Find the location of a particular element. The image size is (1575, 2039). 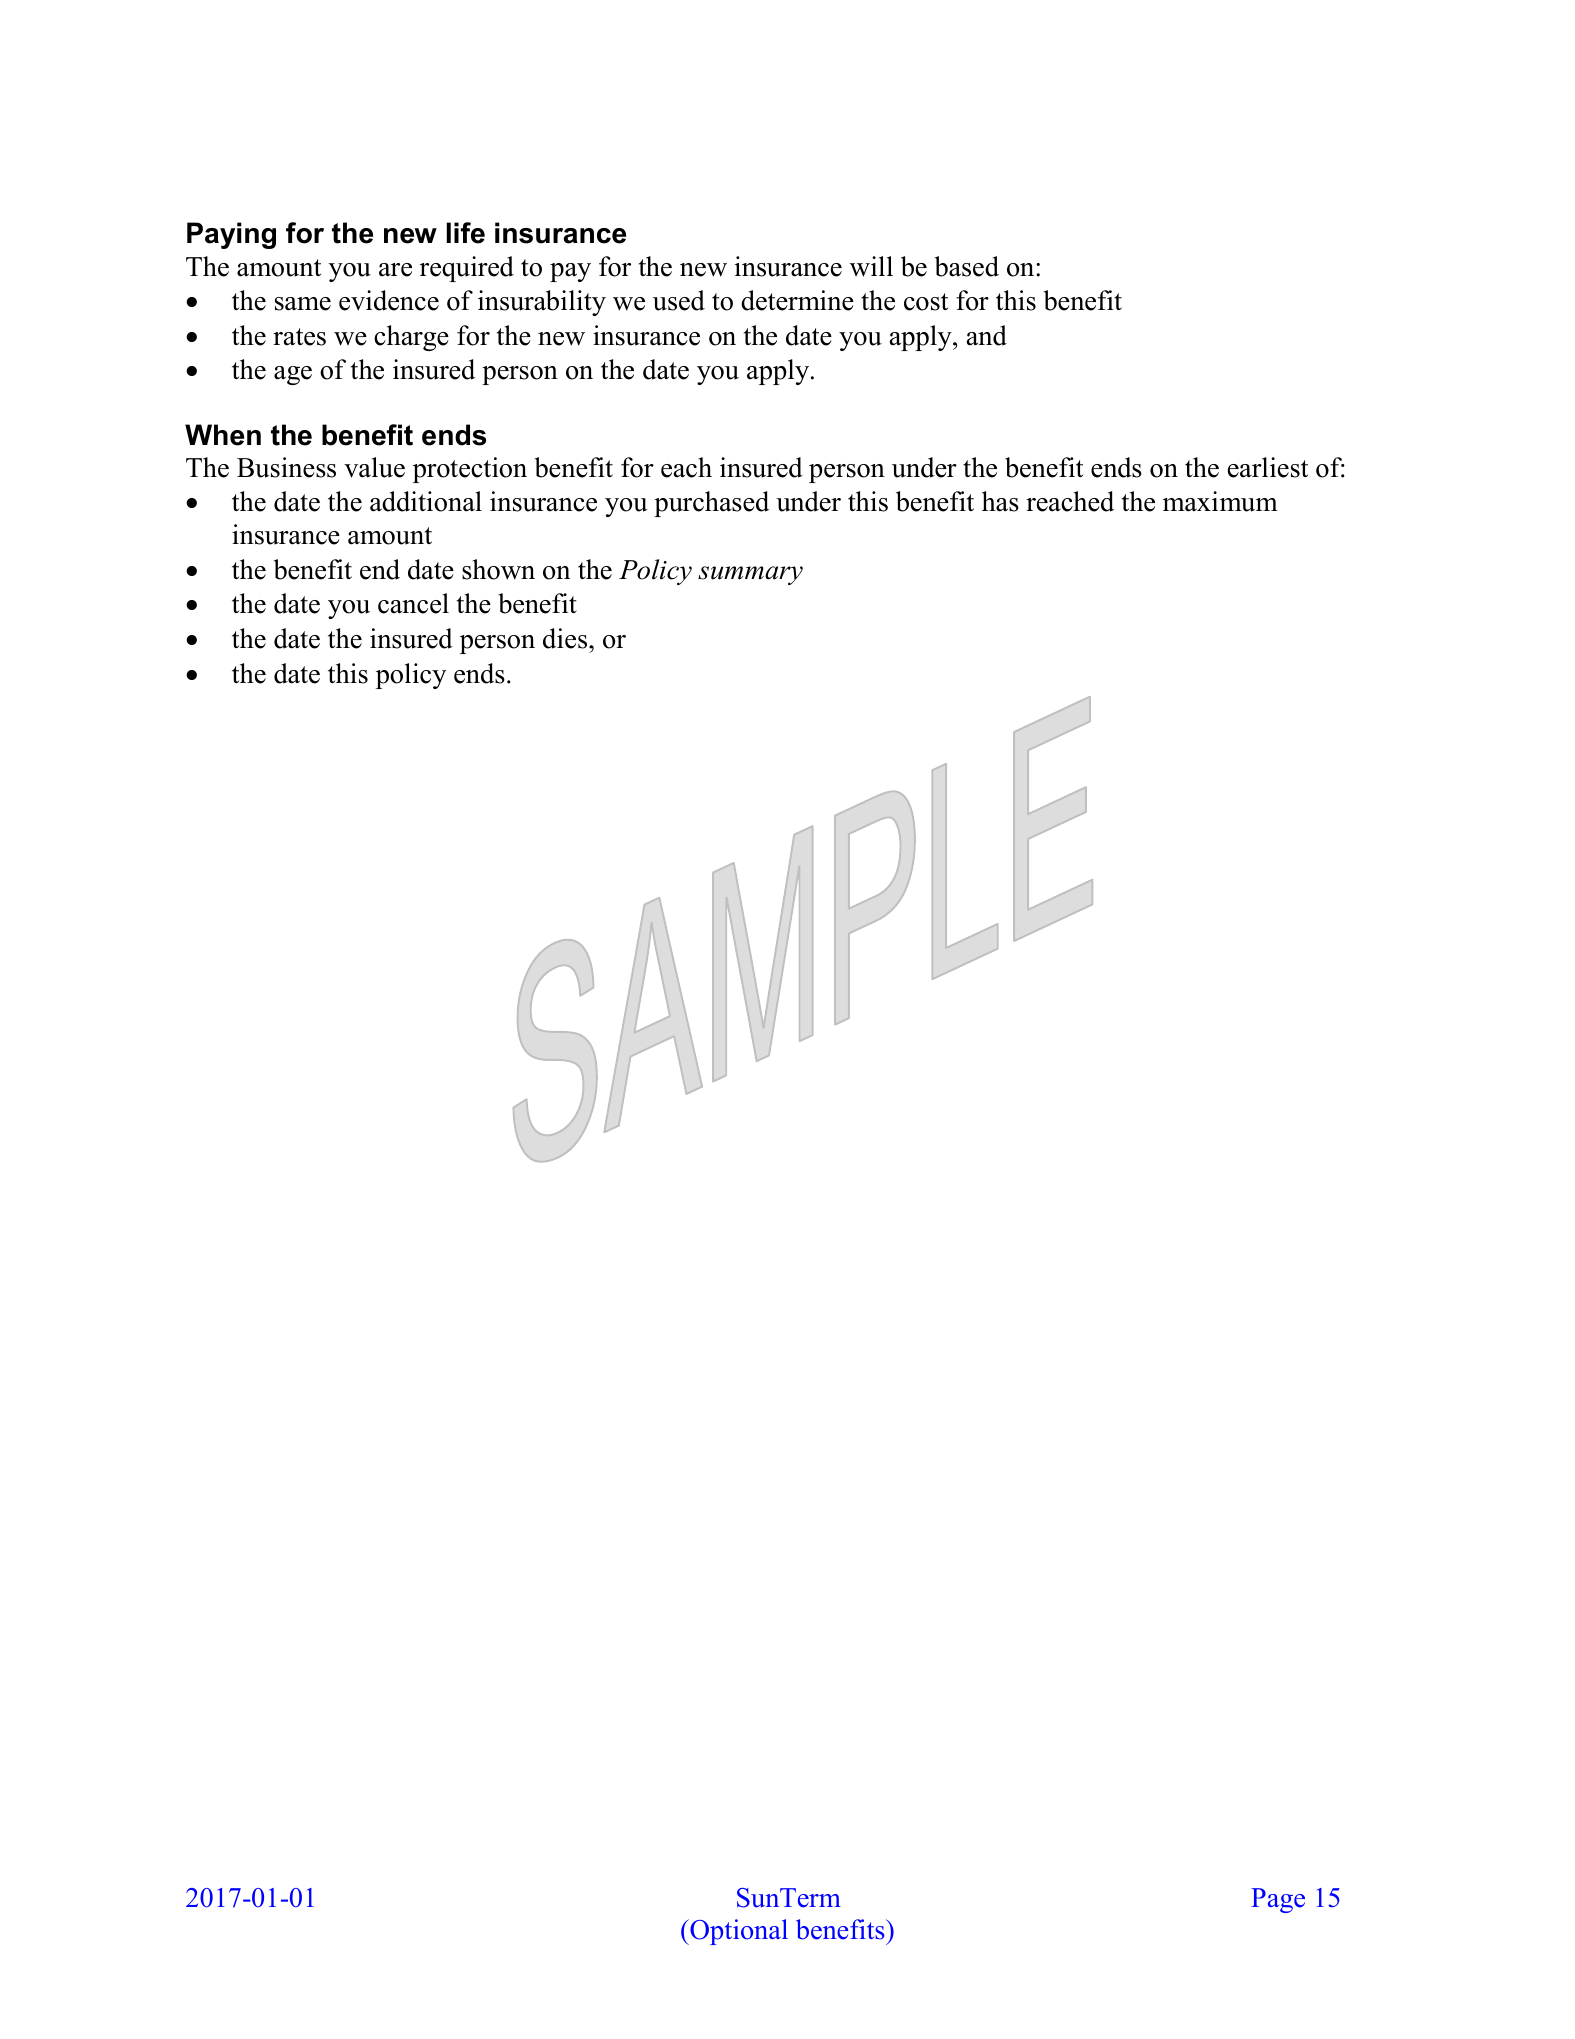

summary is located at coordinates (750, 575).
